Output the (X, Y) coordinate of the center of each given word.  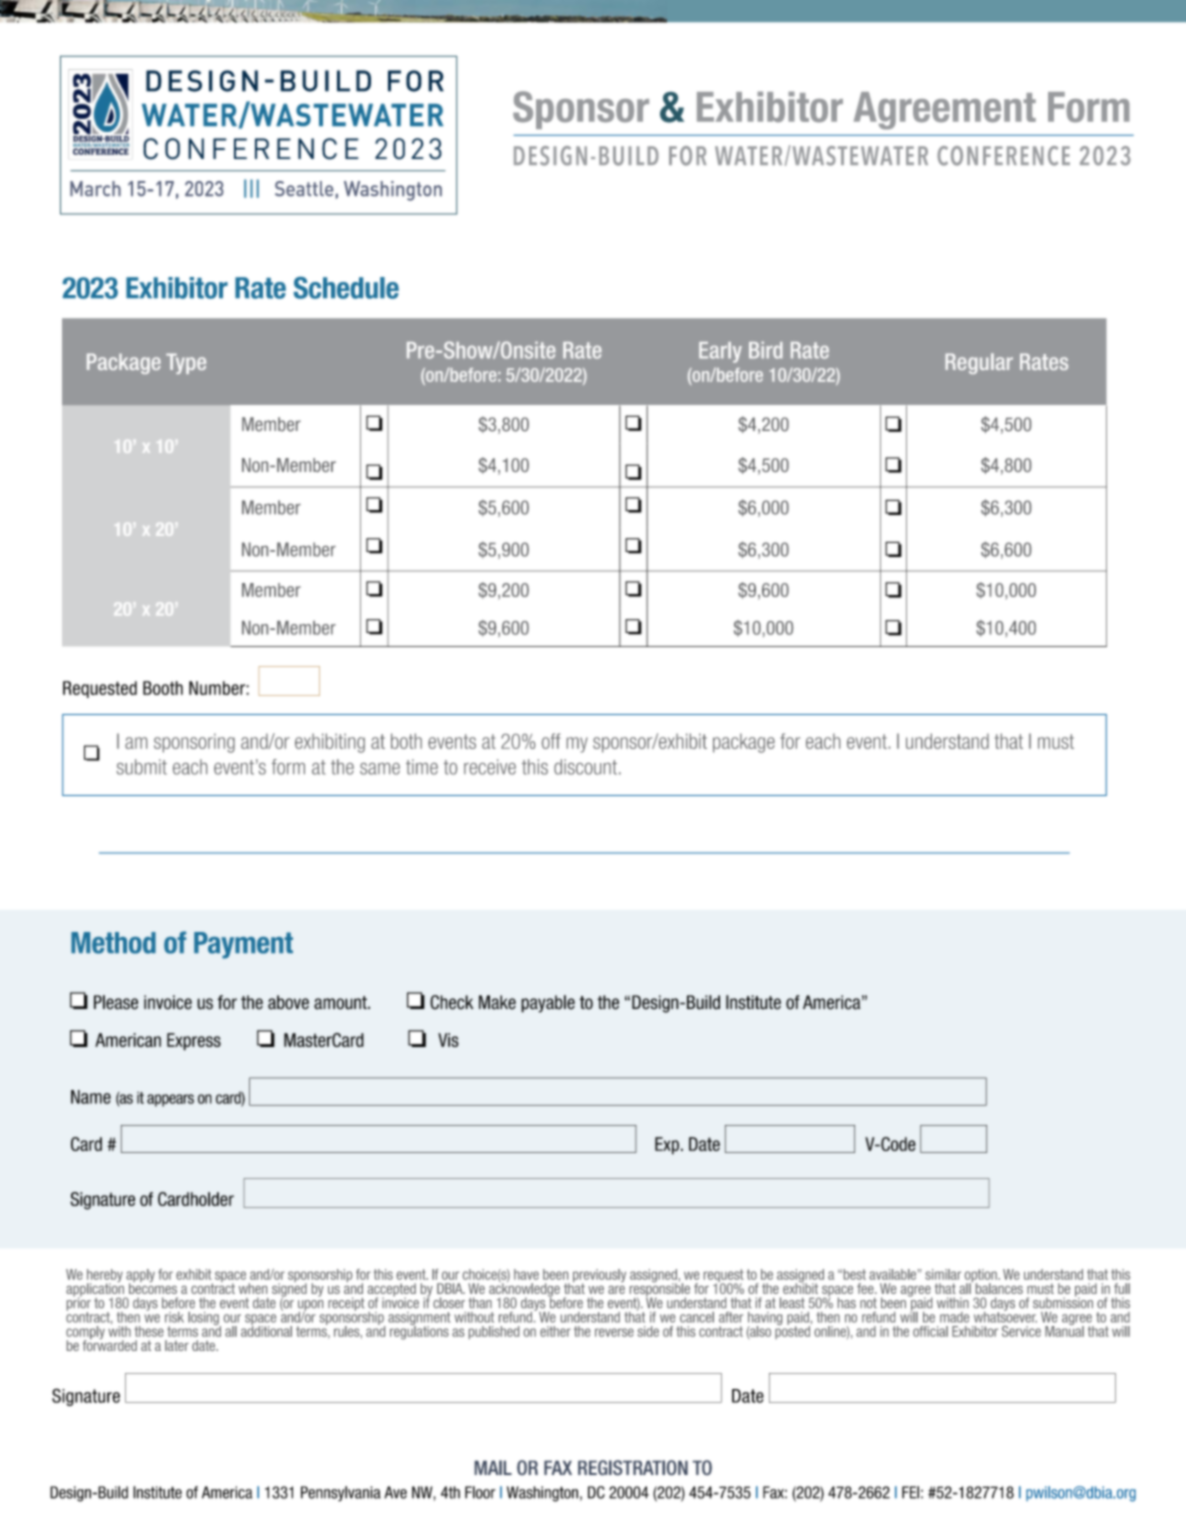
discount (585, 767)
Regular (979, 363)
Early (720, 352)
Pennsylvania (341, 1494)
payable (548, 1004)
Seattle (304, 188)
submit (142, 767)
